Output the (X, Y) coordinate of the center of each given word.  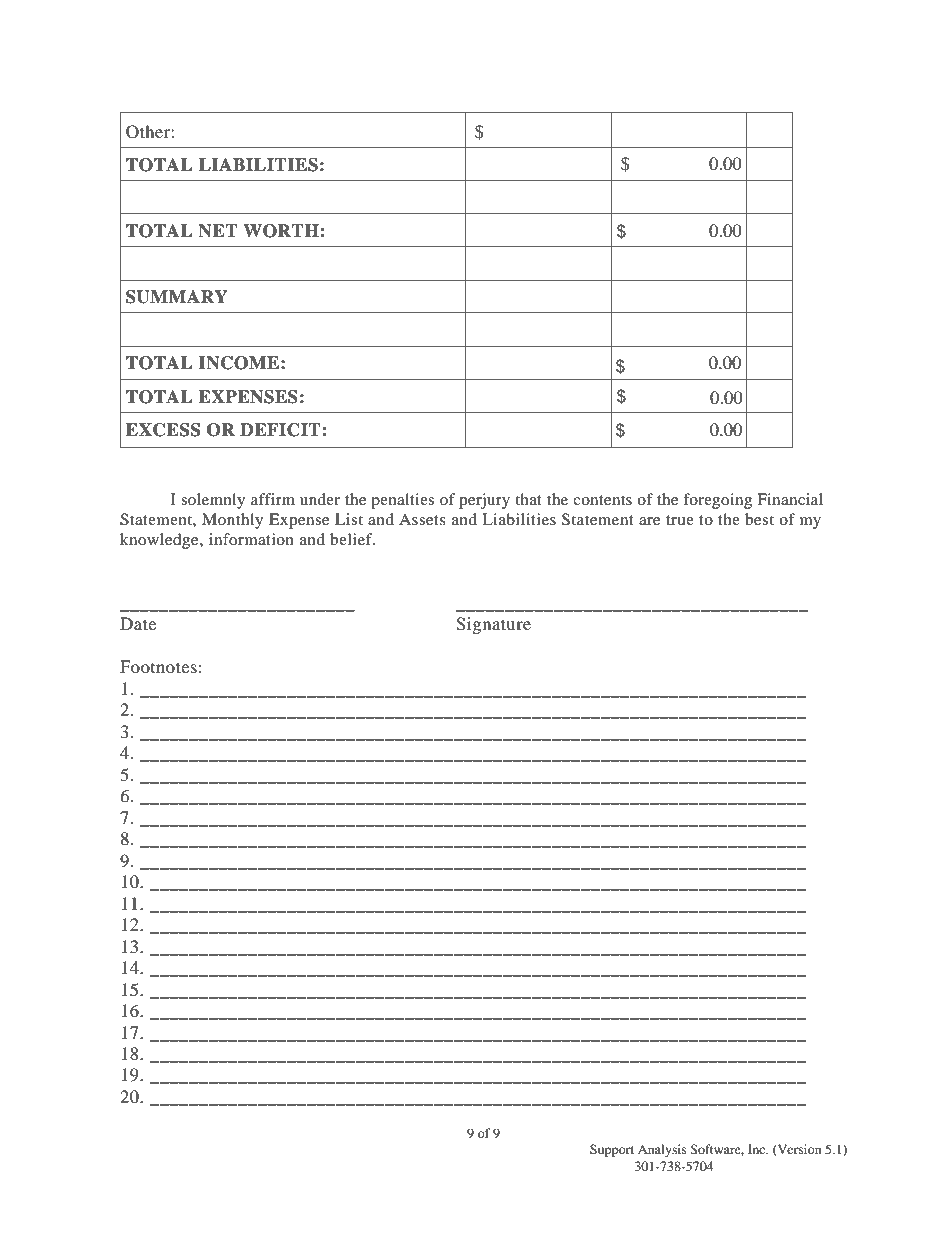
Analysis (662, 1150)
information (251, 539)
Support (612, 1150)
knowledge (160, 541)
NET (218, 231)
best (759, 519)
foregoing (717, 501)
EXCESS (163, 430)
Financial (790, 499)
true (680, 520)
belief (352, 539)
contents (602, 500)
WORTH (282, 231)
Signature (493, 625)
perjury (484, 501)
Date (138, 623)
